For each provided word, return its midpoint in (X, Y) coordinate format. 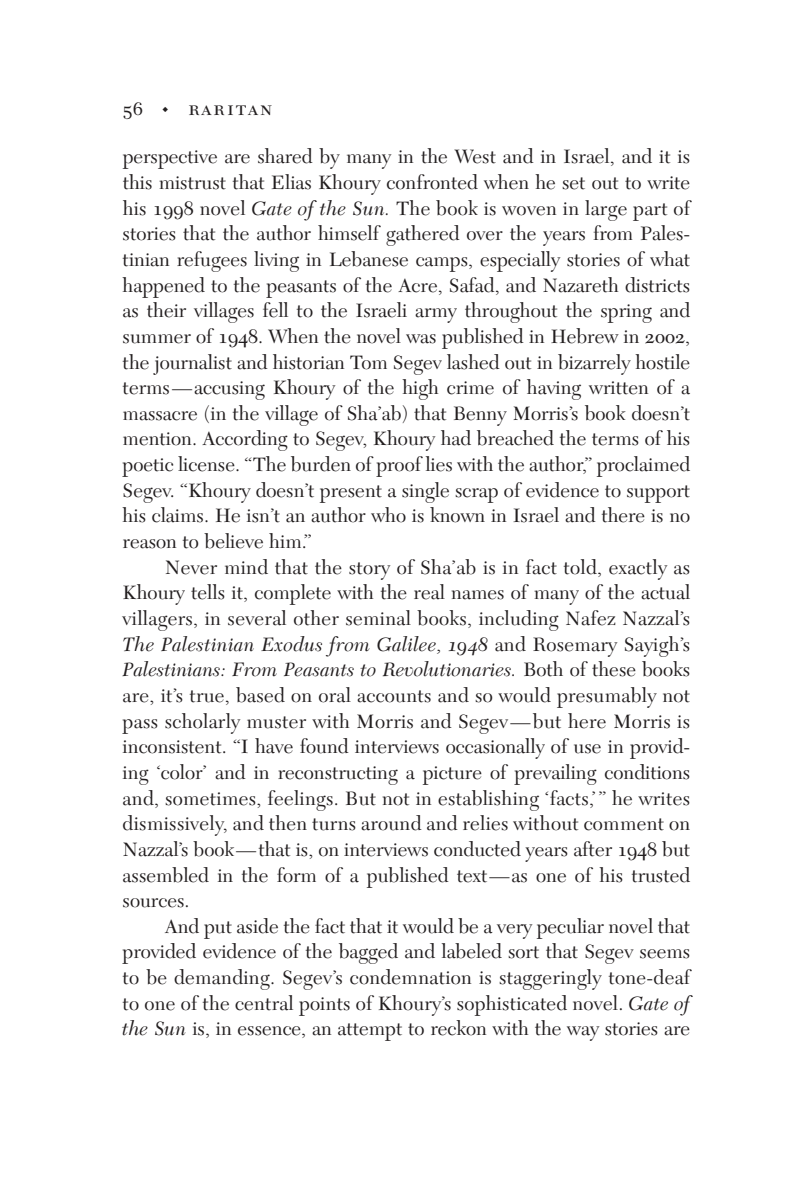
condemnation (410, 977)
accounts (394, 696)
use (587, 749)
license (207, 464)
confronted (432, 182)
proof (399, 466)
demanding (223, 979)
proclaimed (643, 466)
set (573, 183)
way (583, 1033)
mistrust (192, 183)
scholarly (202, 723)
